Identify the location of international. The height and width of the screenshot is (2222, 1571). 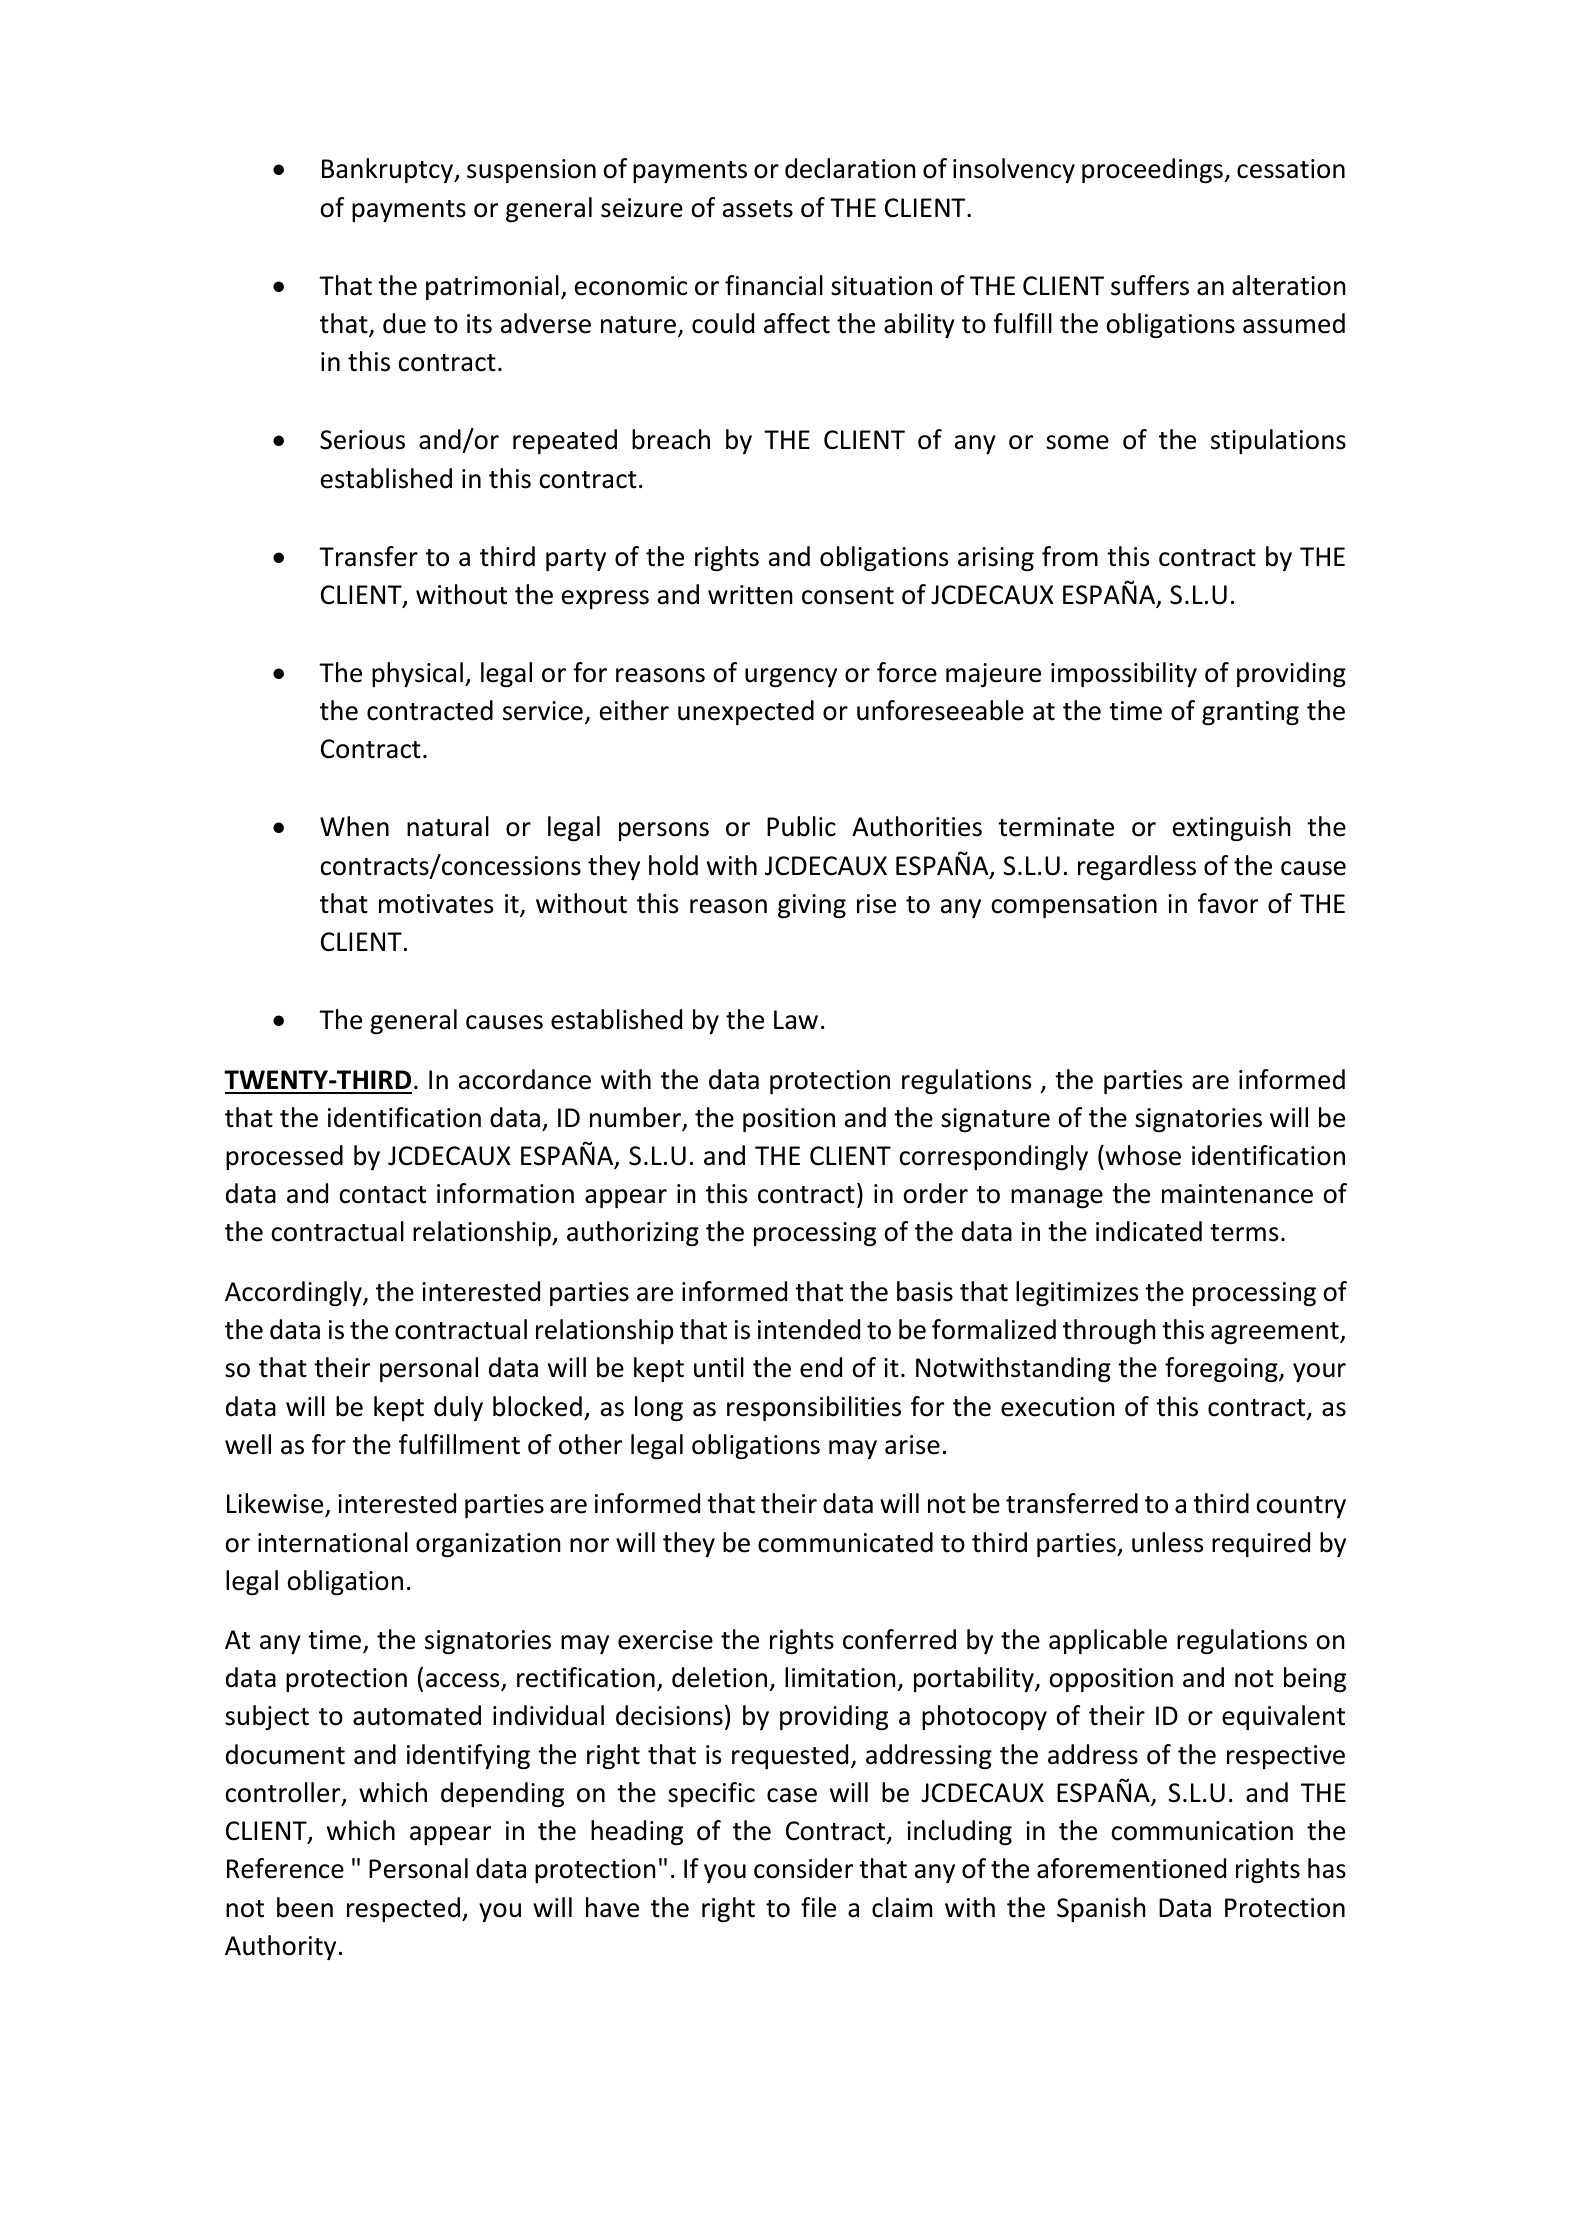
(333, 1542).
